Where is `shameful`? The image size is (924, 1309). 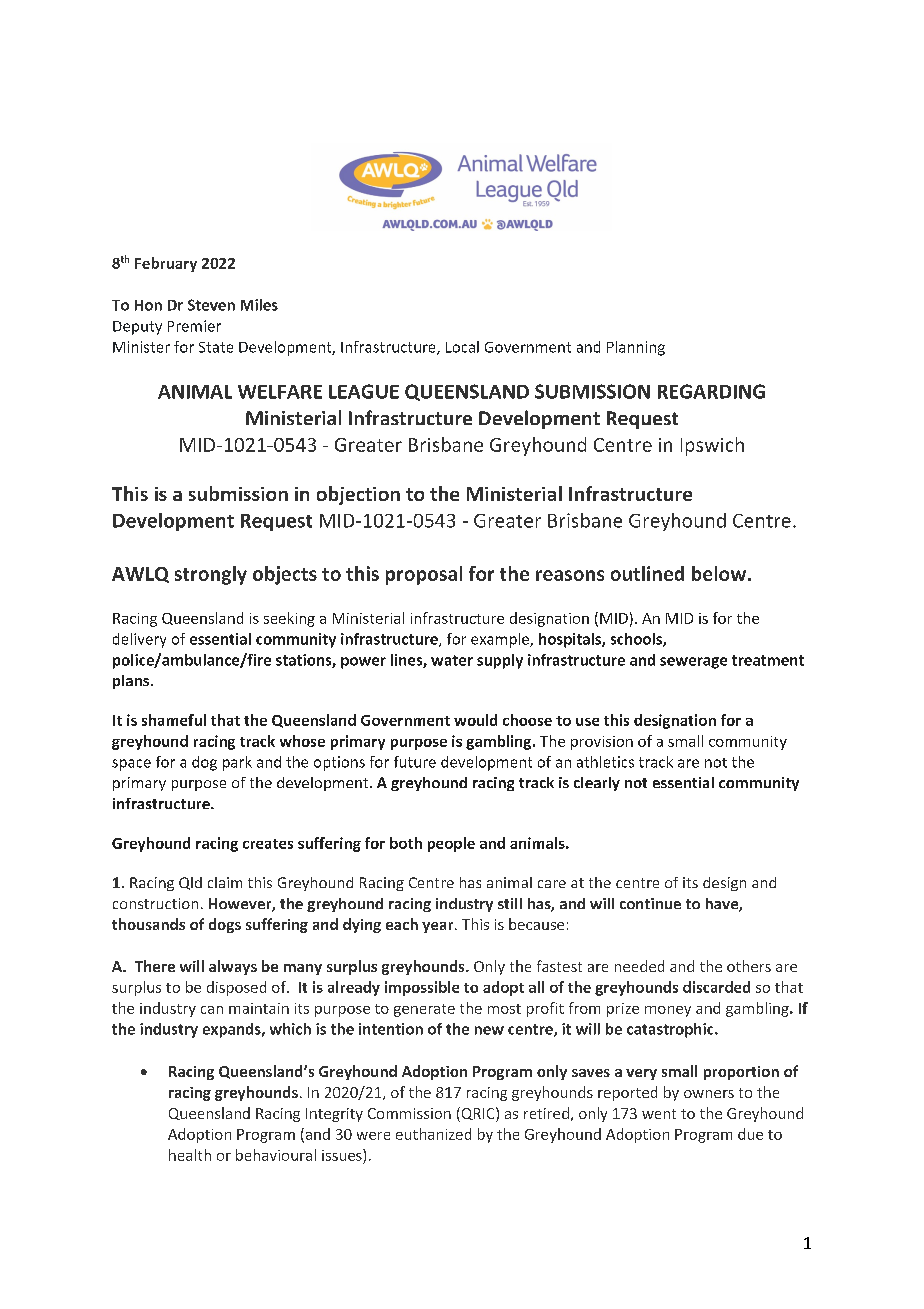
shameful is located at coordinates (174, 720).
